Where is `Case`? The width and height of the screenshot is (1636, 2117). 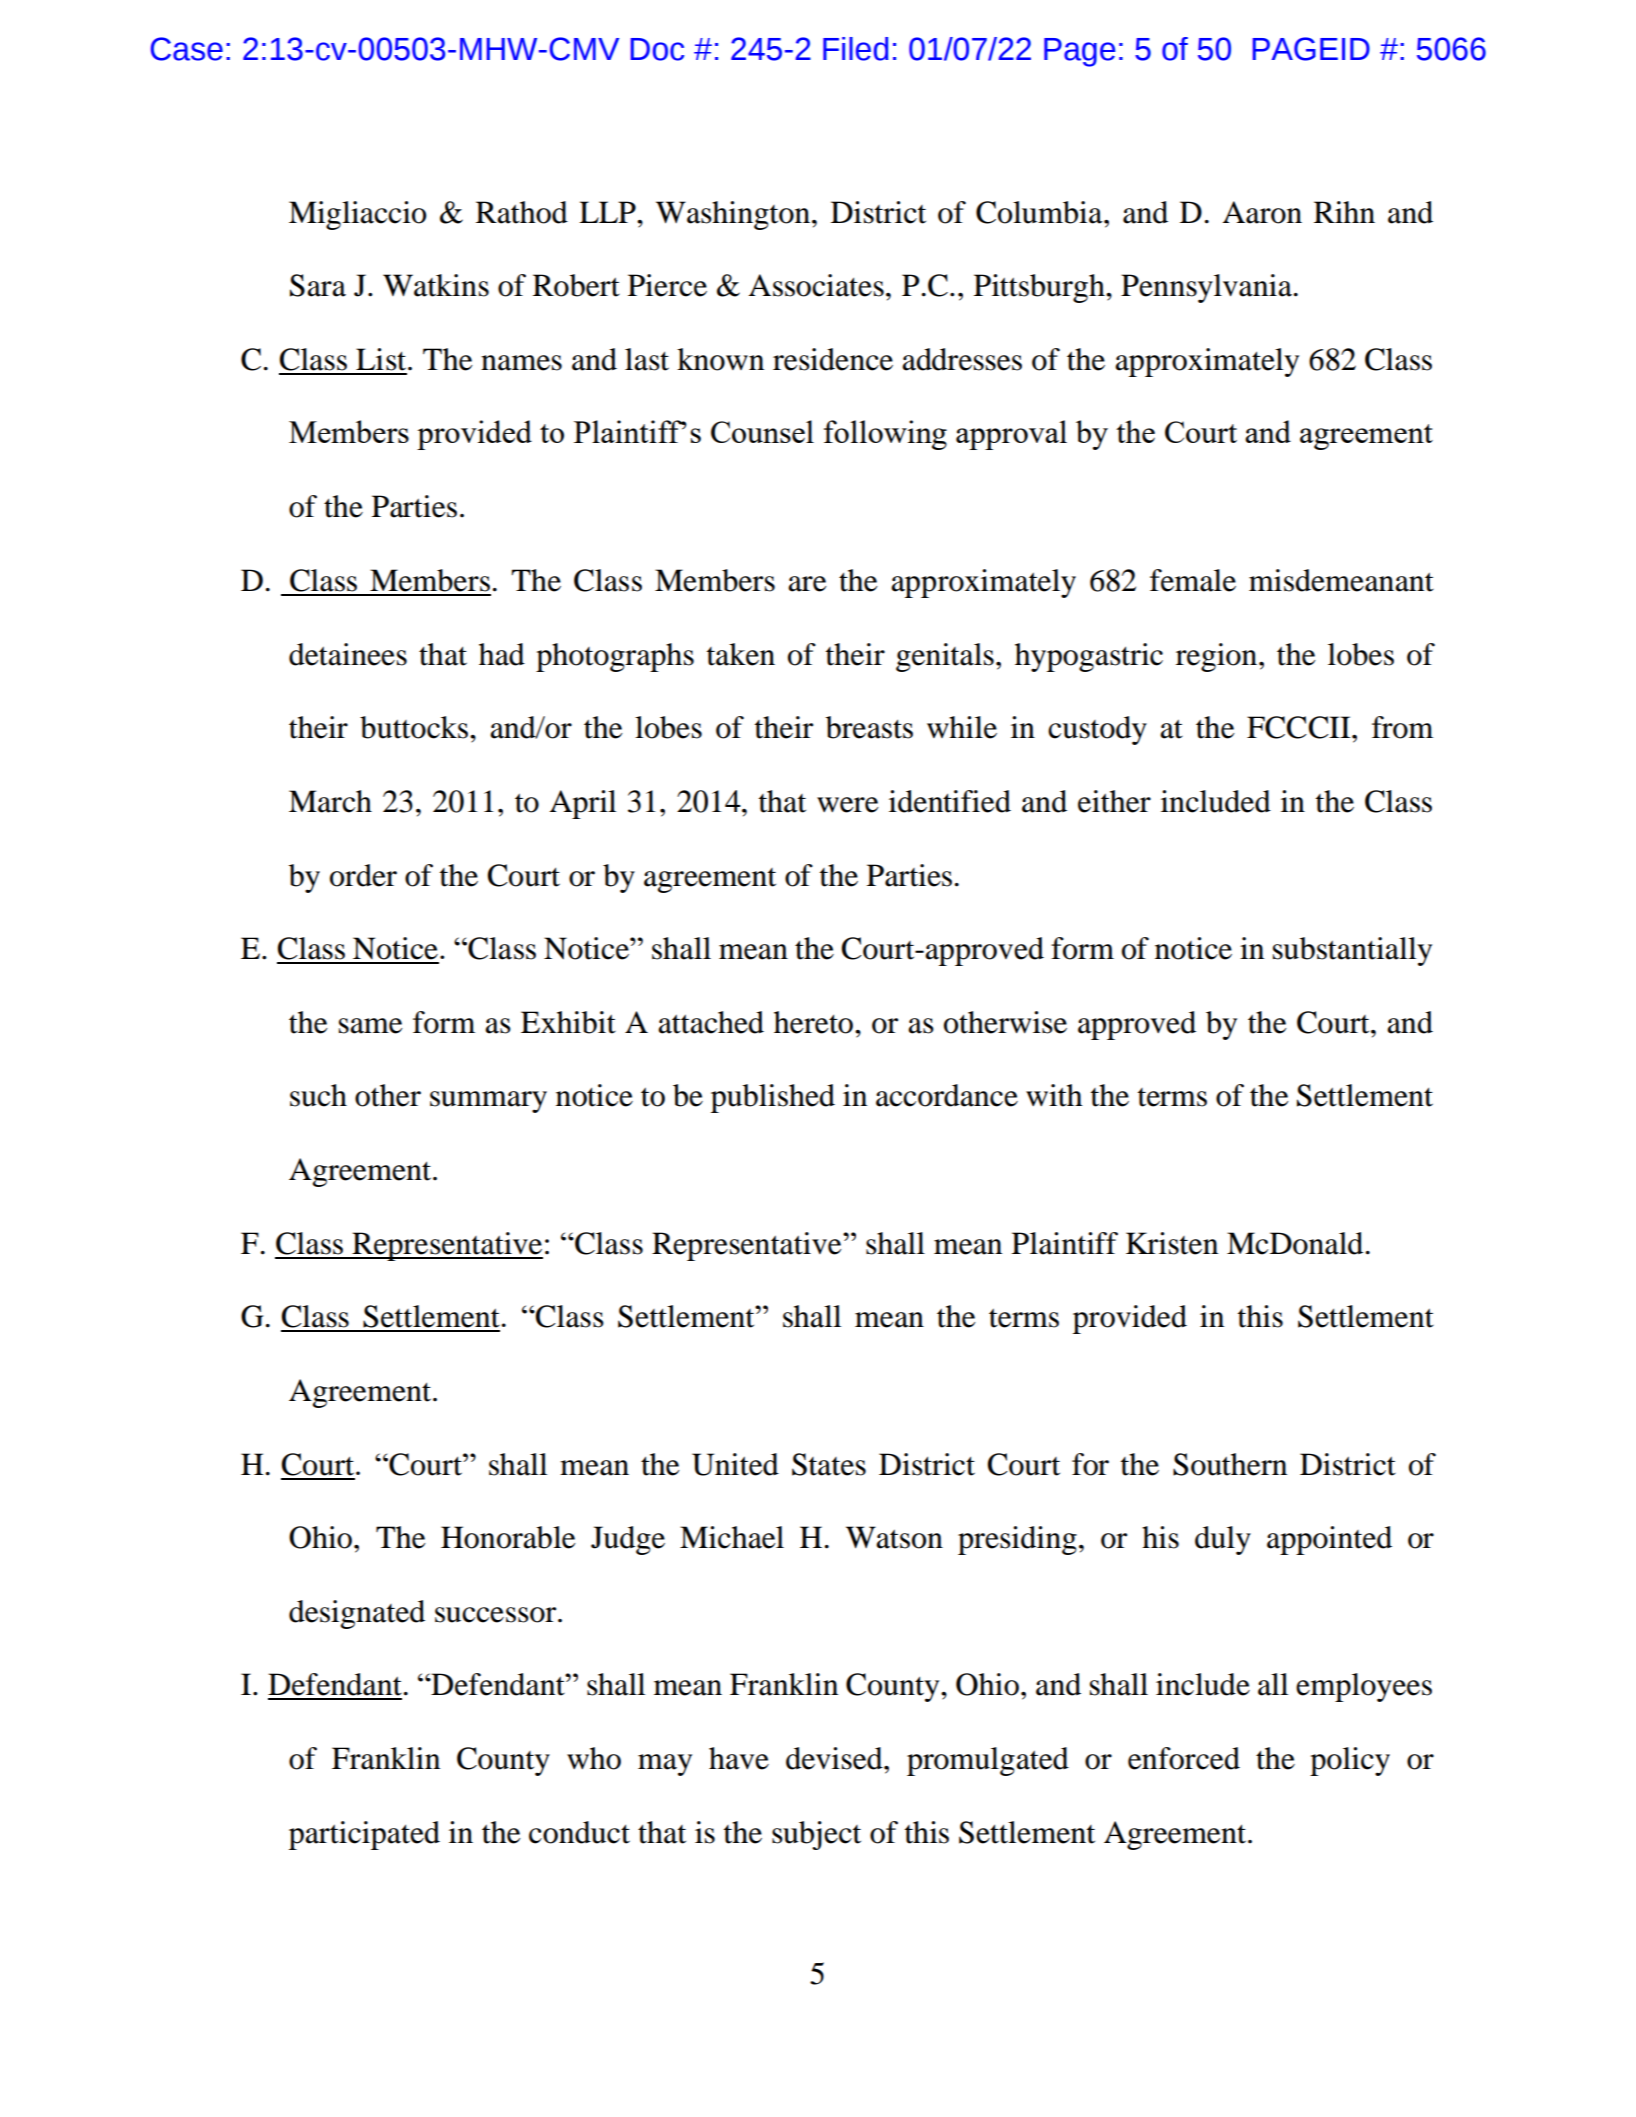 Case is located at coordinates (187, 49).
